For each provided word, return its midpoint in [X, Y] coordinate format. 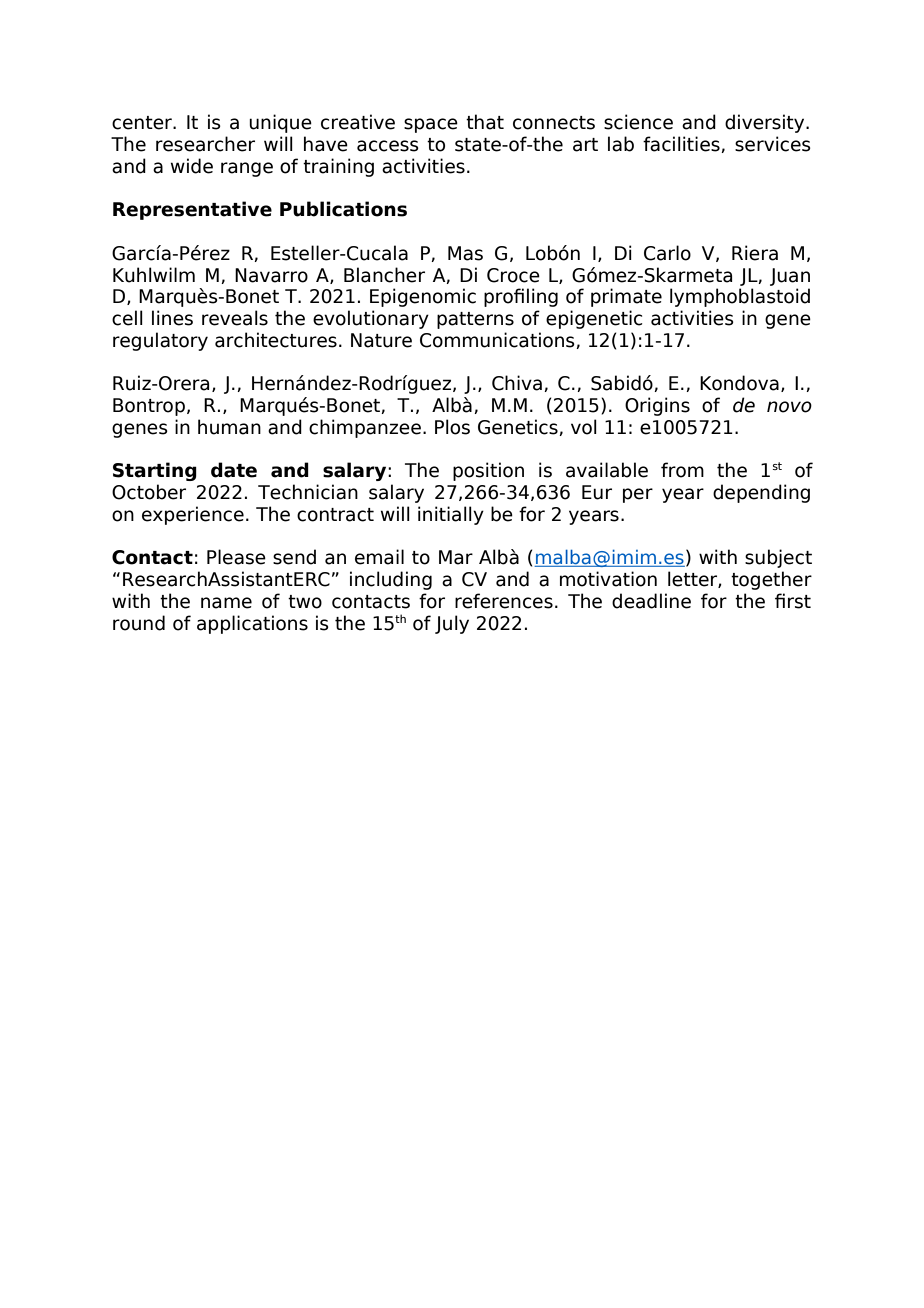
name [226, 603]
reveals [235, 318]
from [682, 470]
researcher [205, 144]
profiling [521, 297]
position [488, 471]
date [234, 470]
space [431, 125]
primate [626, 297]
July [452, 624]
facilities [682, 144]
